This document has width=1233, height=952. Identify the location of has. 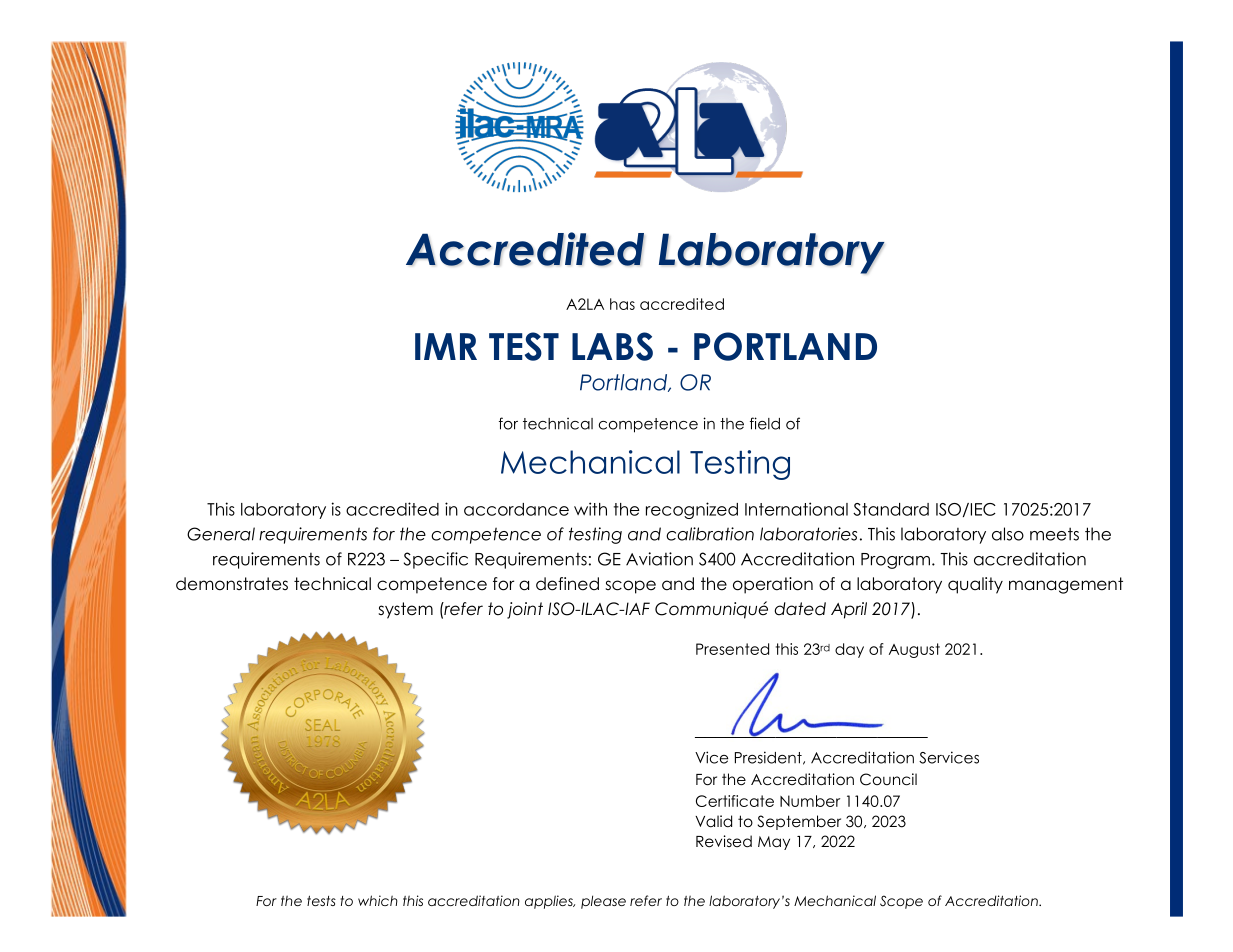
(622, 304).
